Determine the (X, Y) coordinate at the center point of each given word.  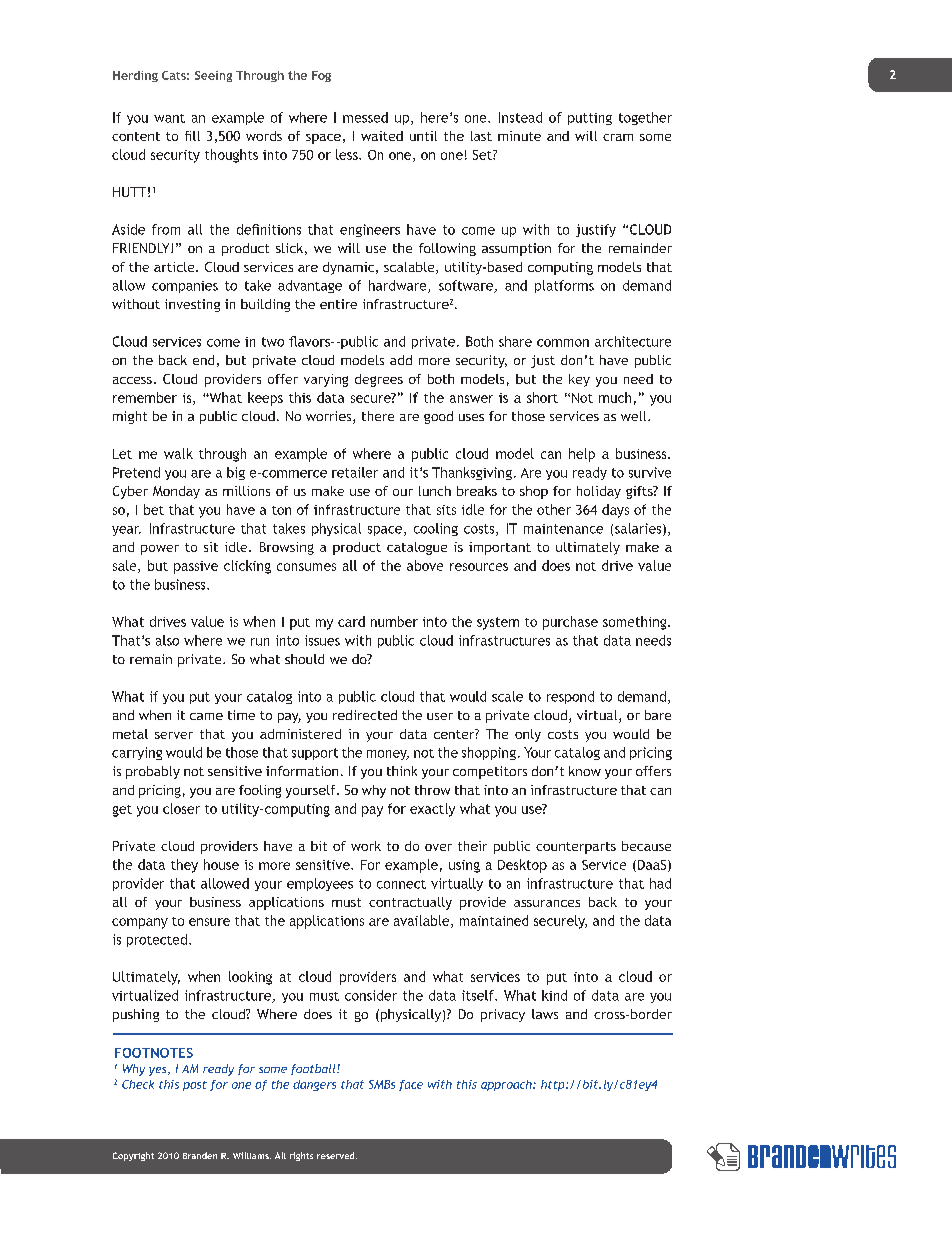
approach (507, 1085)
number (394, 621)
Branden (200, 1155)
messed (365, 117)
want (169, 118)
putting (590, 119)
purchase (570, 623)
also (167, 640)
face (411, 1085)
